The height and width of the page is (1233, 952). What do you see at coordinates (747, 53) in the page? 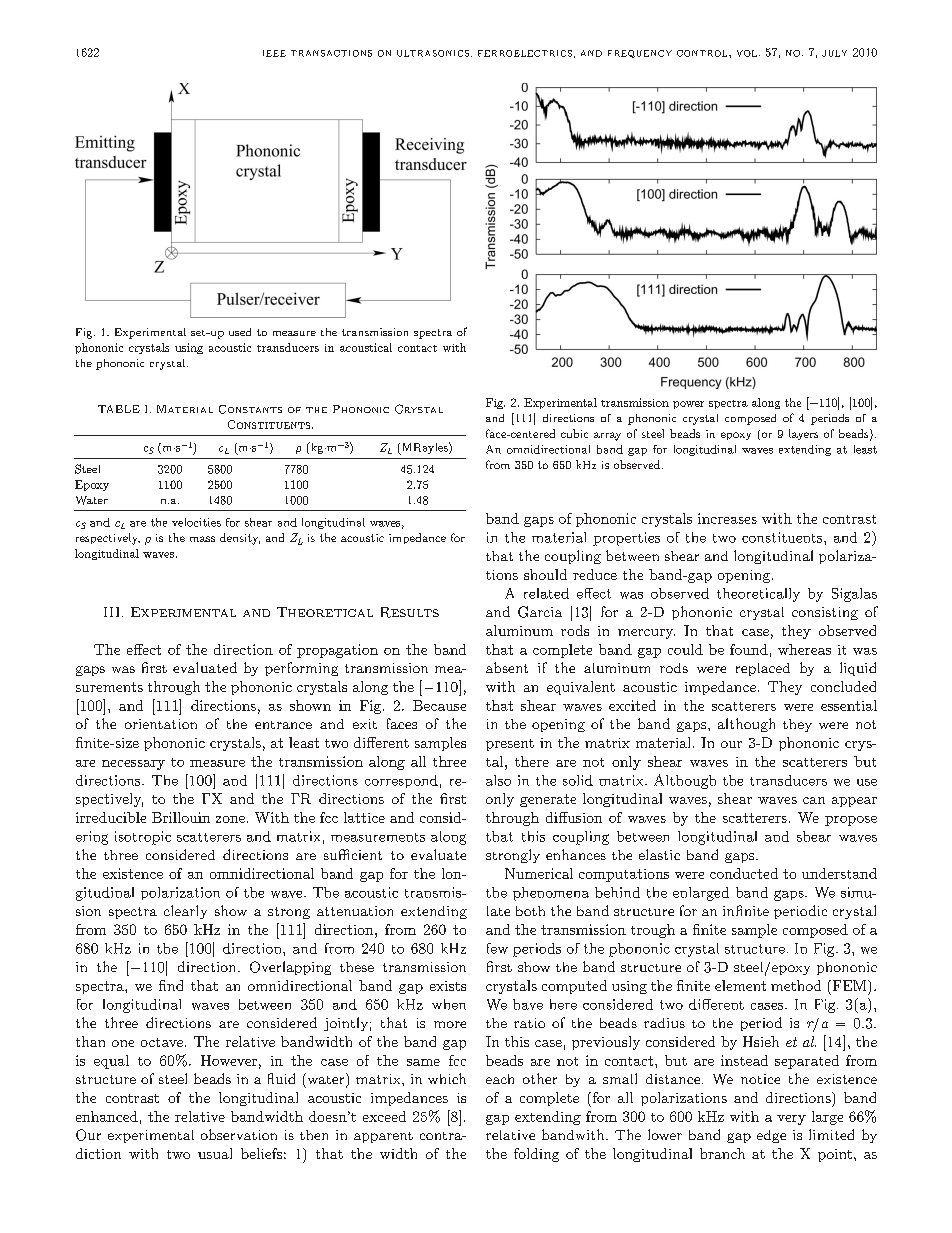
I see `vol` at bounding box center [747, 53].
